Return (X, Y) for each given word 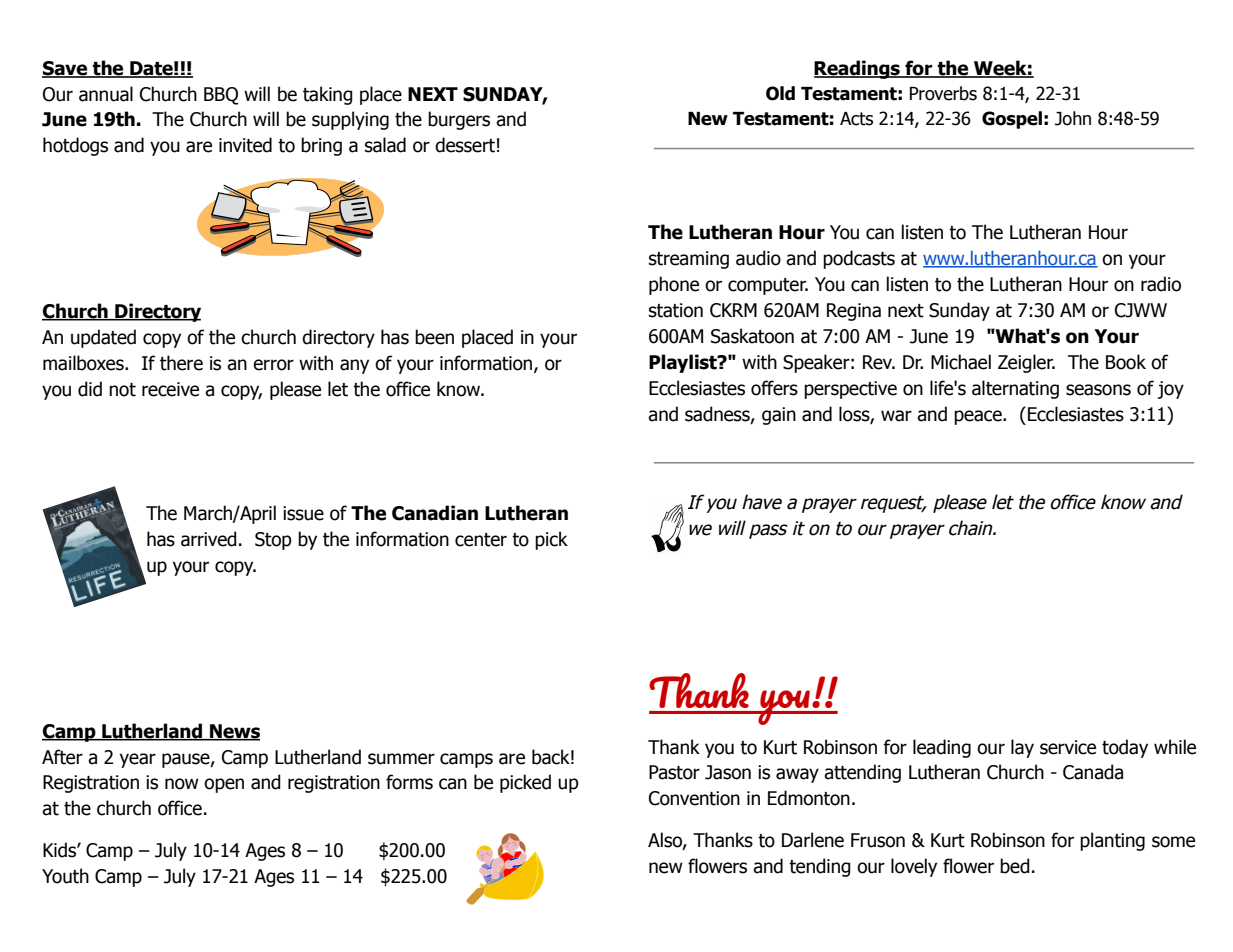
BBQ (221, 96)
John (1073, 118)
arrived (209, 539)
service (1068, 747)
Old (780, 93)
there (181, 363)
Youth (65, 876)
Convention (694, 798)
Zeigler (1026, 363)
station (676, 310)
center (481, 540)
